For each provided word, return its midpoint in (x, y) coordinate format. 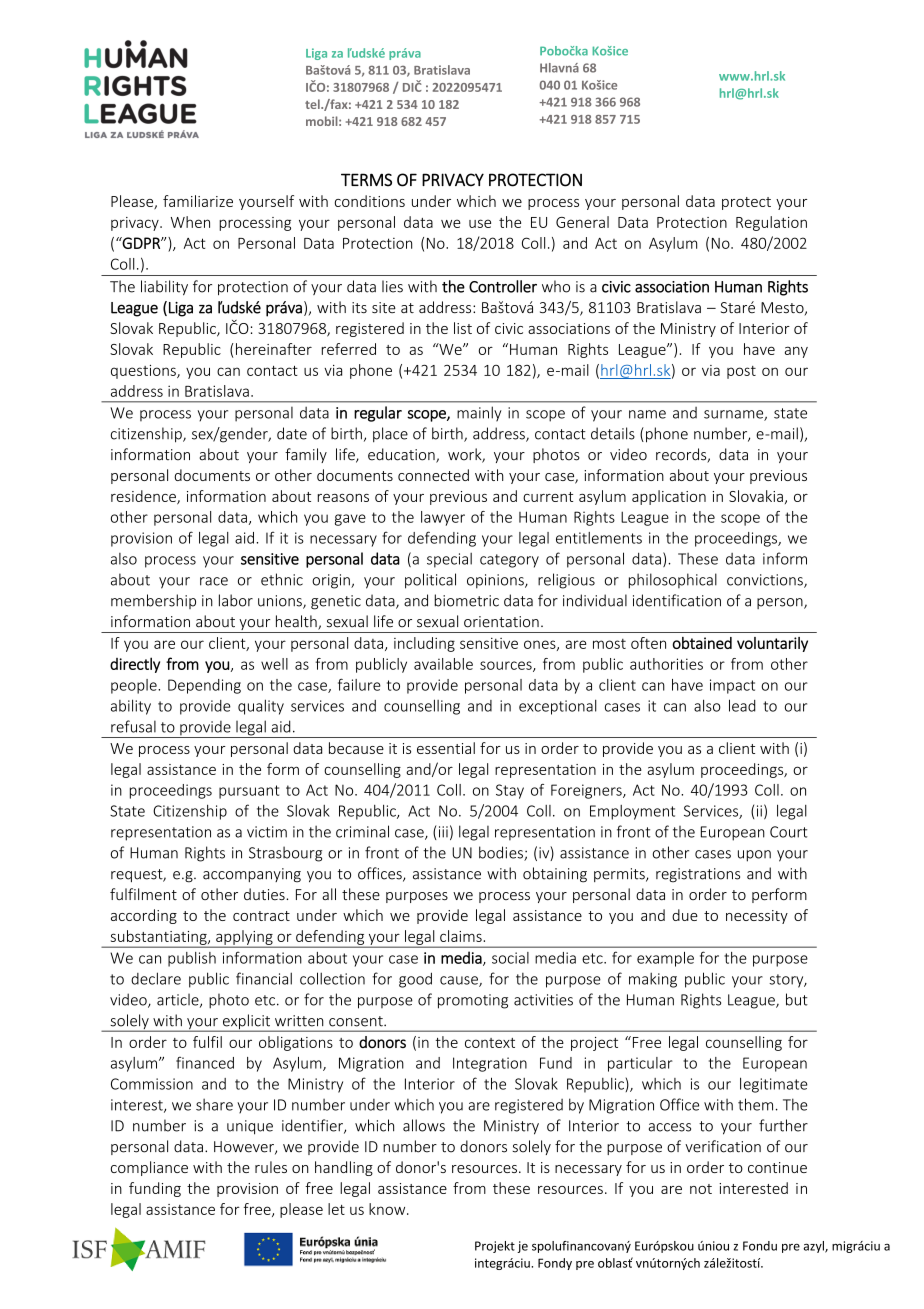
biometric (466, 600)
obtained (702, 643)
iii (442, 833)
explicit (246, 1023)
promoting (473, 1001)
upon (754, 856)
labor (236, 600)
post (741, 372)
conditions (370, 201)
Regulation (771, 223)
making (653, 980)
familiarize (198, 201)
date (292, 433)
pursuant (249, 792)
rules (271, 1167)
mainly (479, 414)
